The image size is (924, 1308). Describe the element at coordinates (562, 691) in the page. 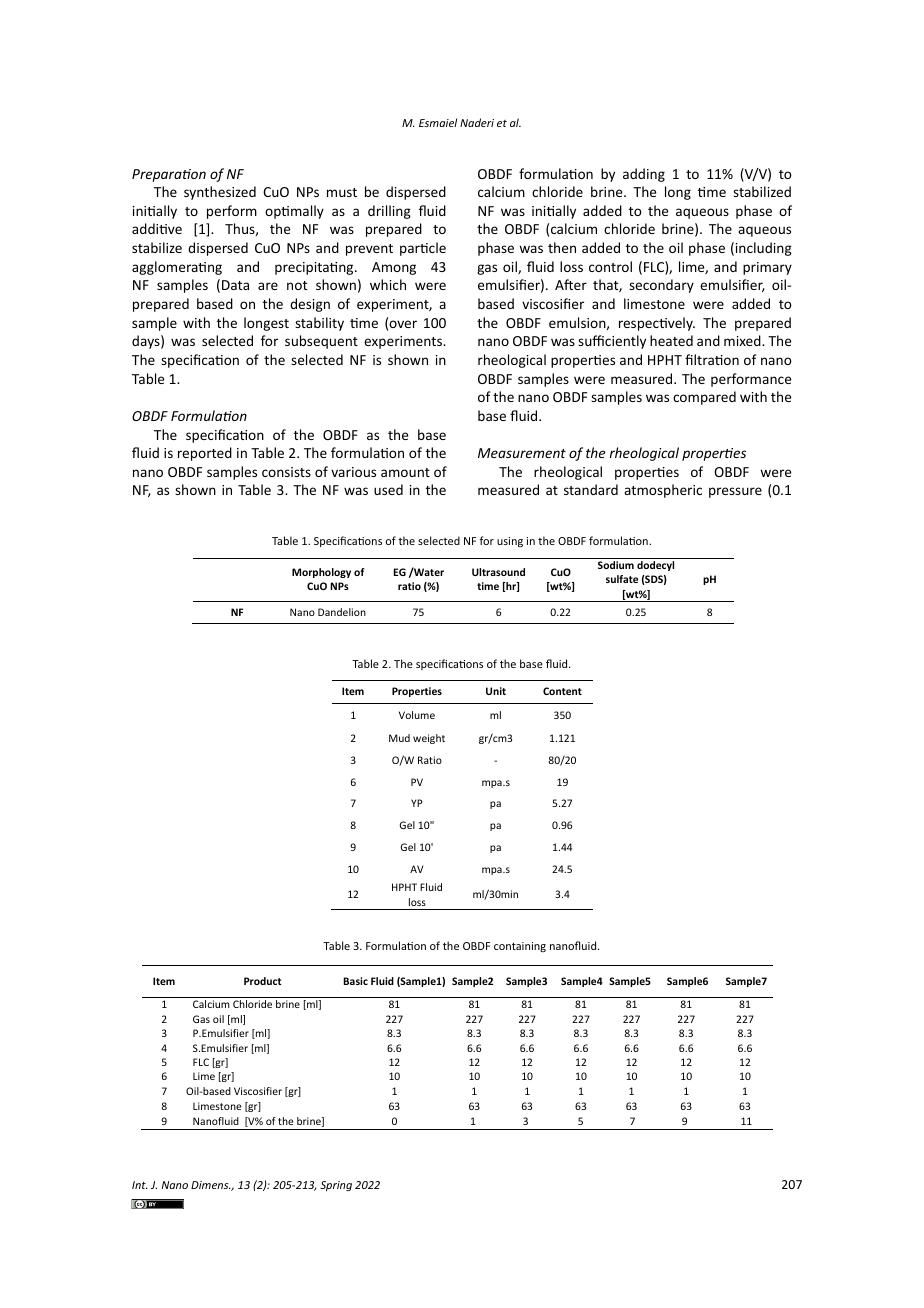

I see `Content` at that location.
